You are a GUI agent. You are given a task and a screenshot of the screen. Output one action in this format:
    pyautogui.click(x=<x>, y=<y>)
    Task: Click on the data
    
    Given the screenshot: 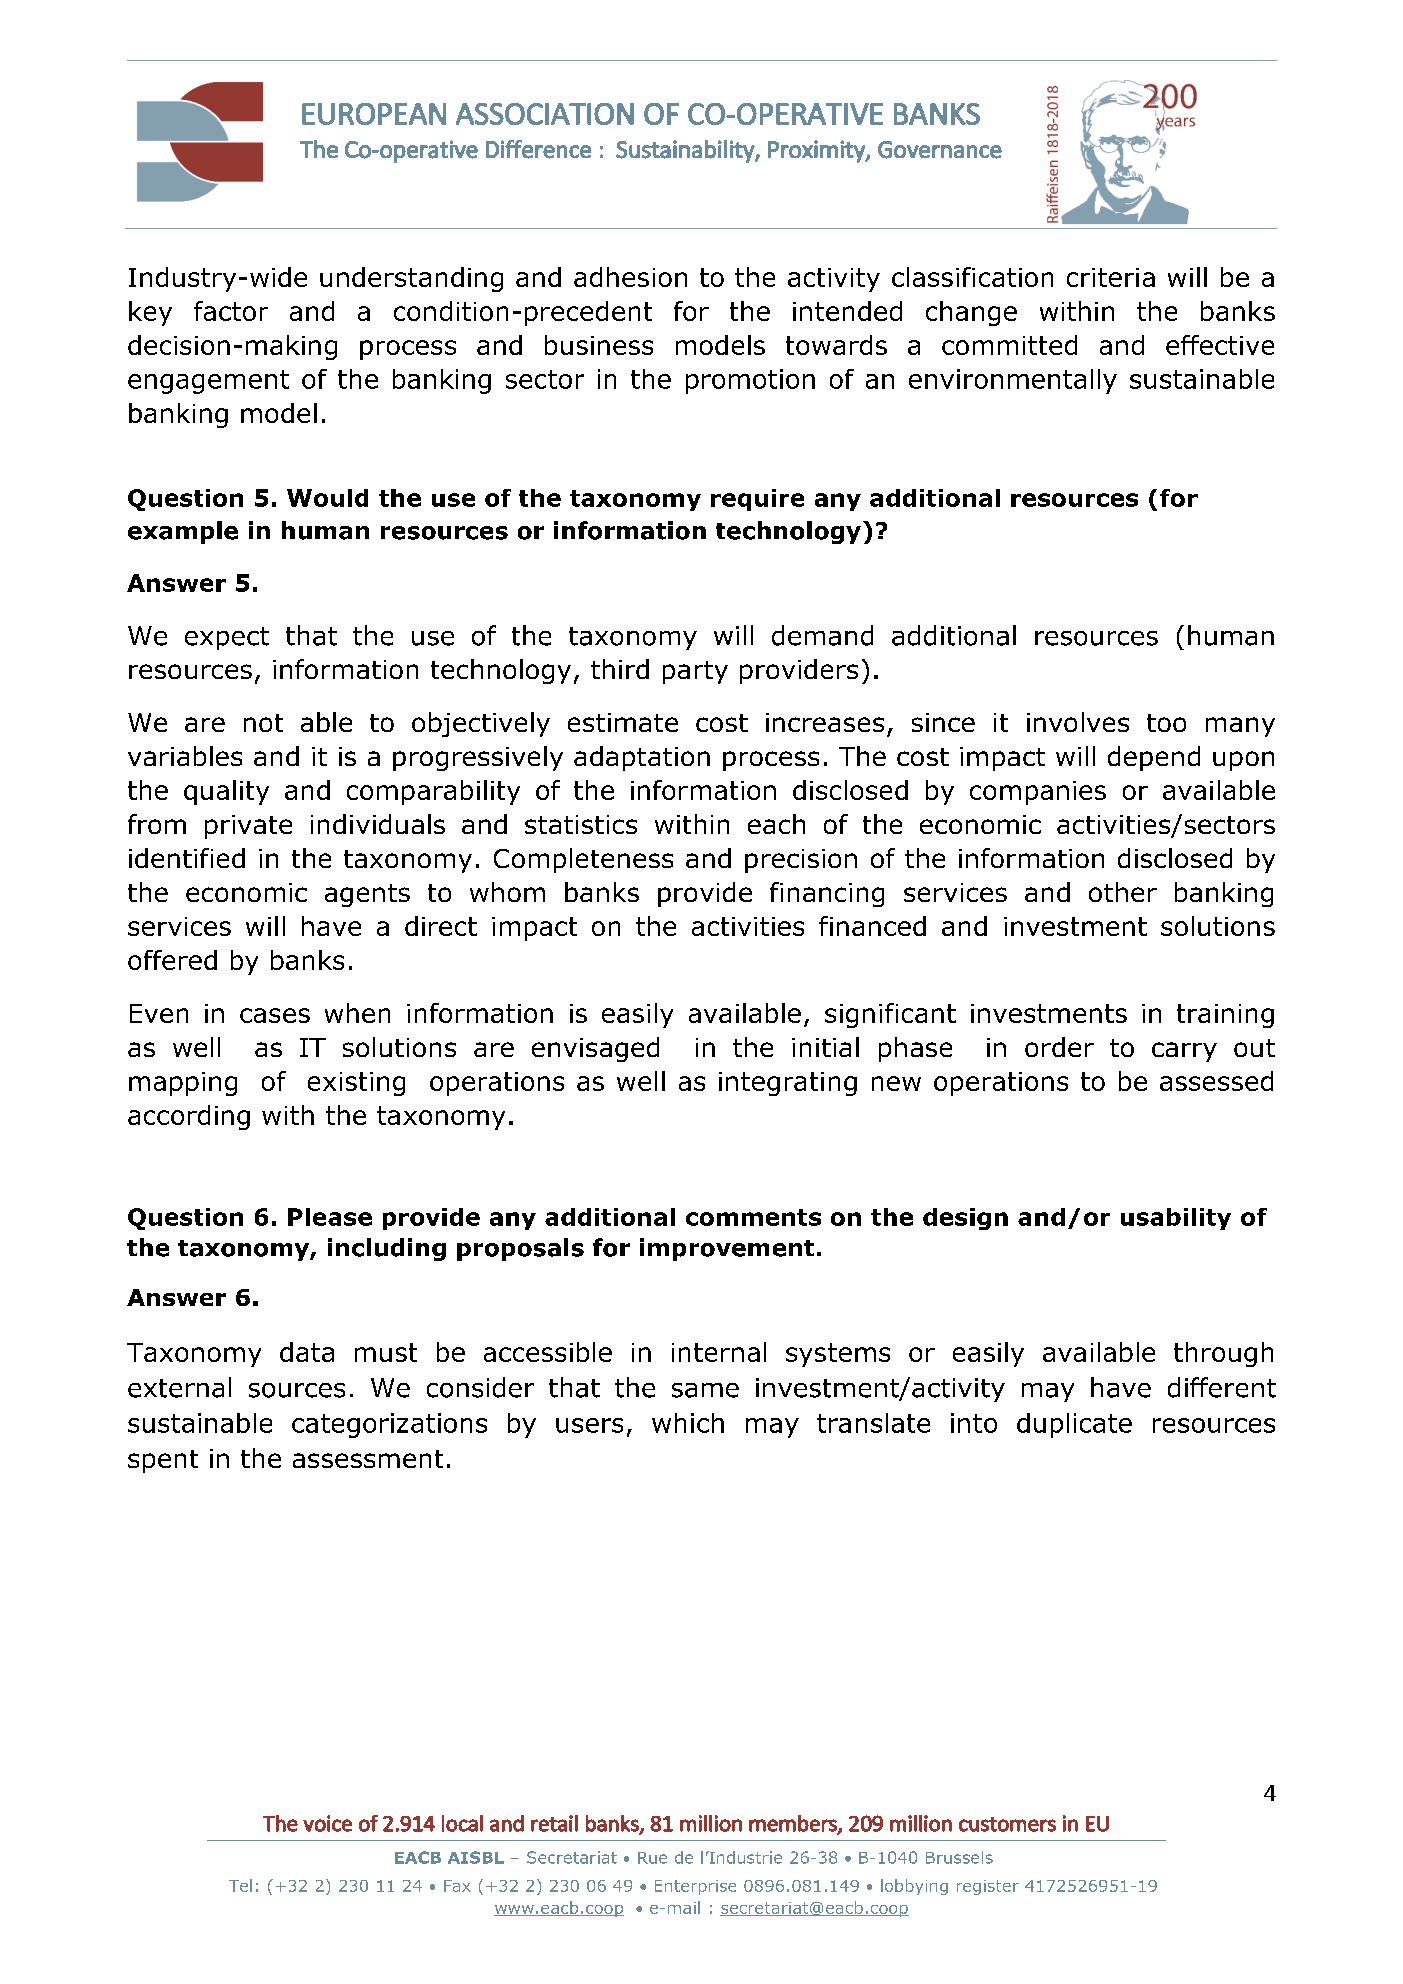 What is the action you would take?
    pyautogui.click(x=307, y=1352)
